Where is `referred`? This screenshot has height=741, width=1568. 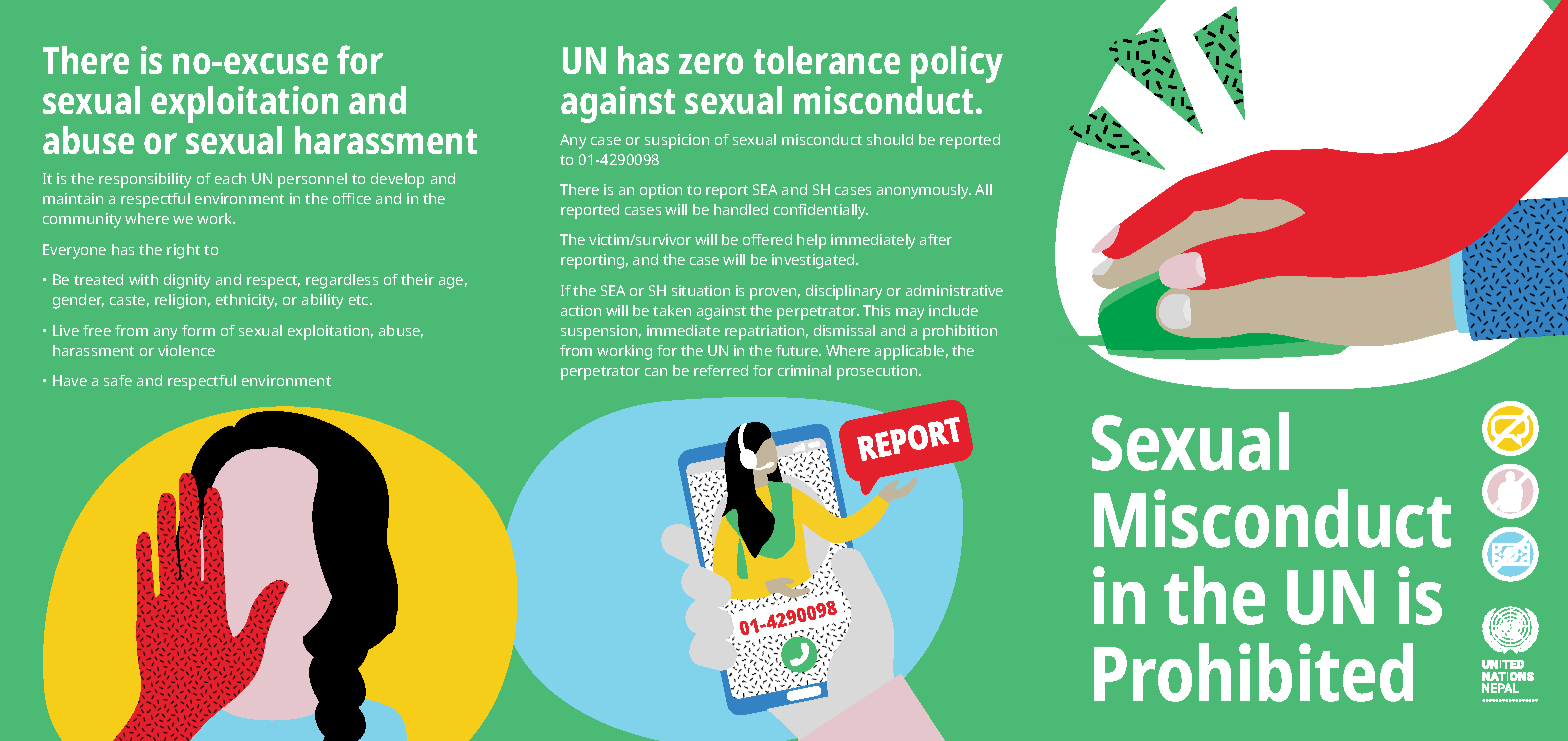
referred is located at coordinates (721, 370).
